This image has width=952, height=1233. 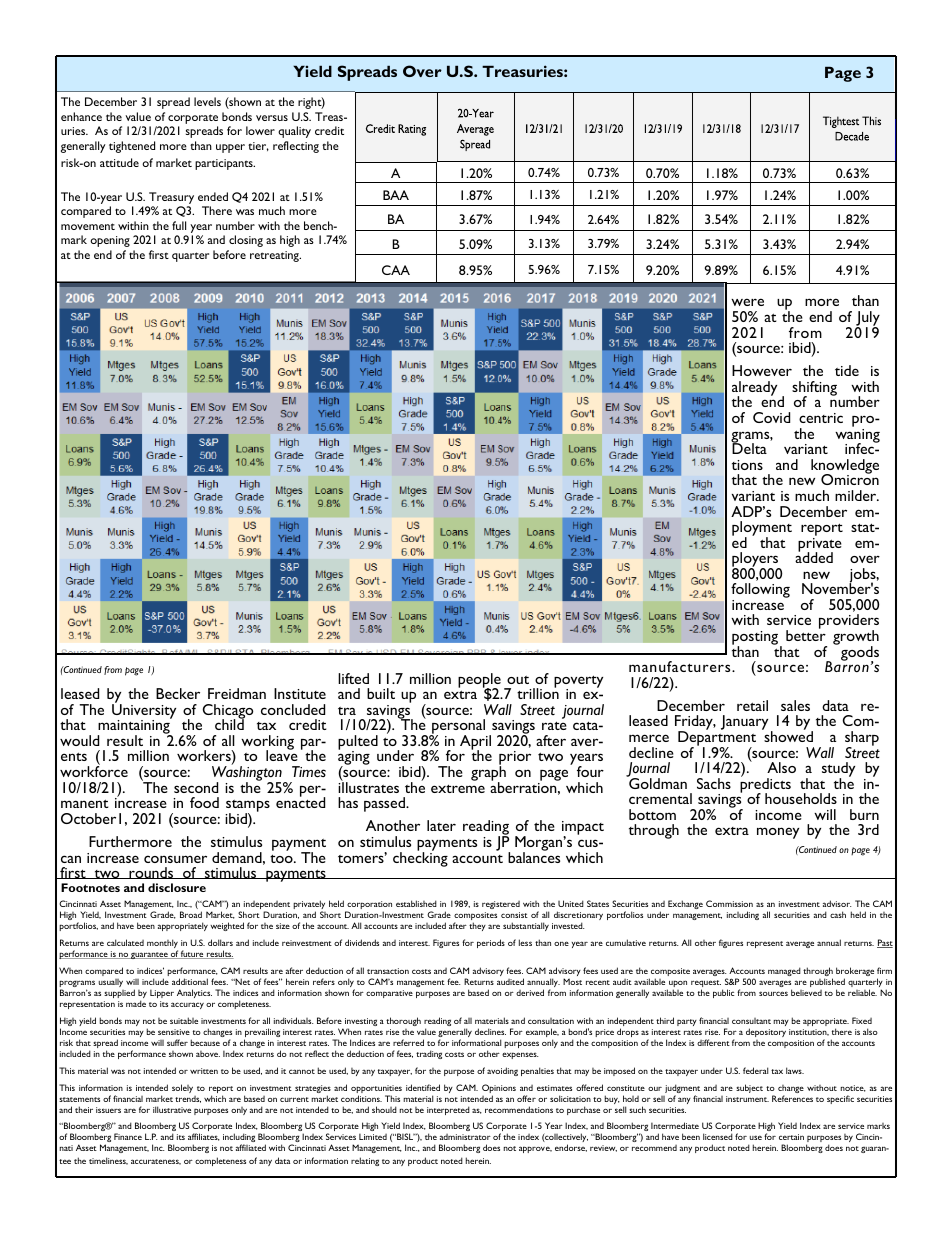 I want to click on showed, so click(x=787, y=735).
